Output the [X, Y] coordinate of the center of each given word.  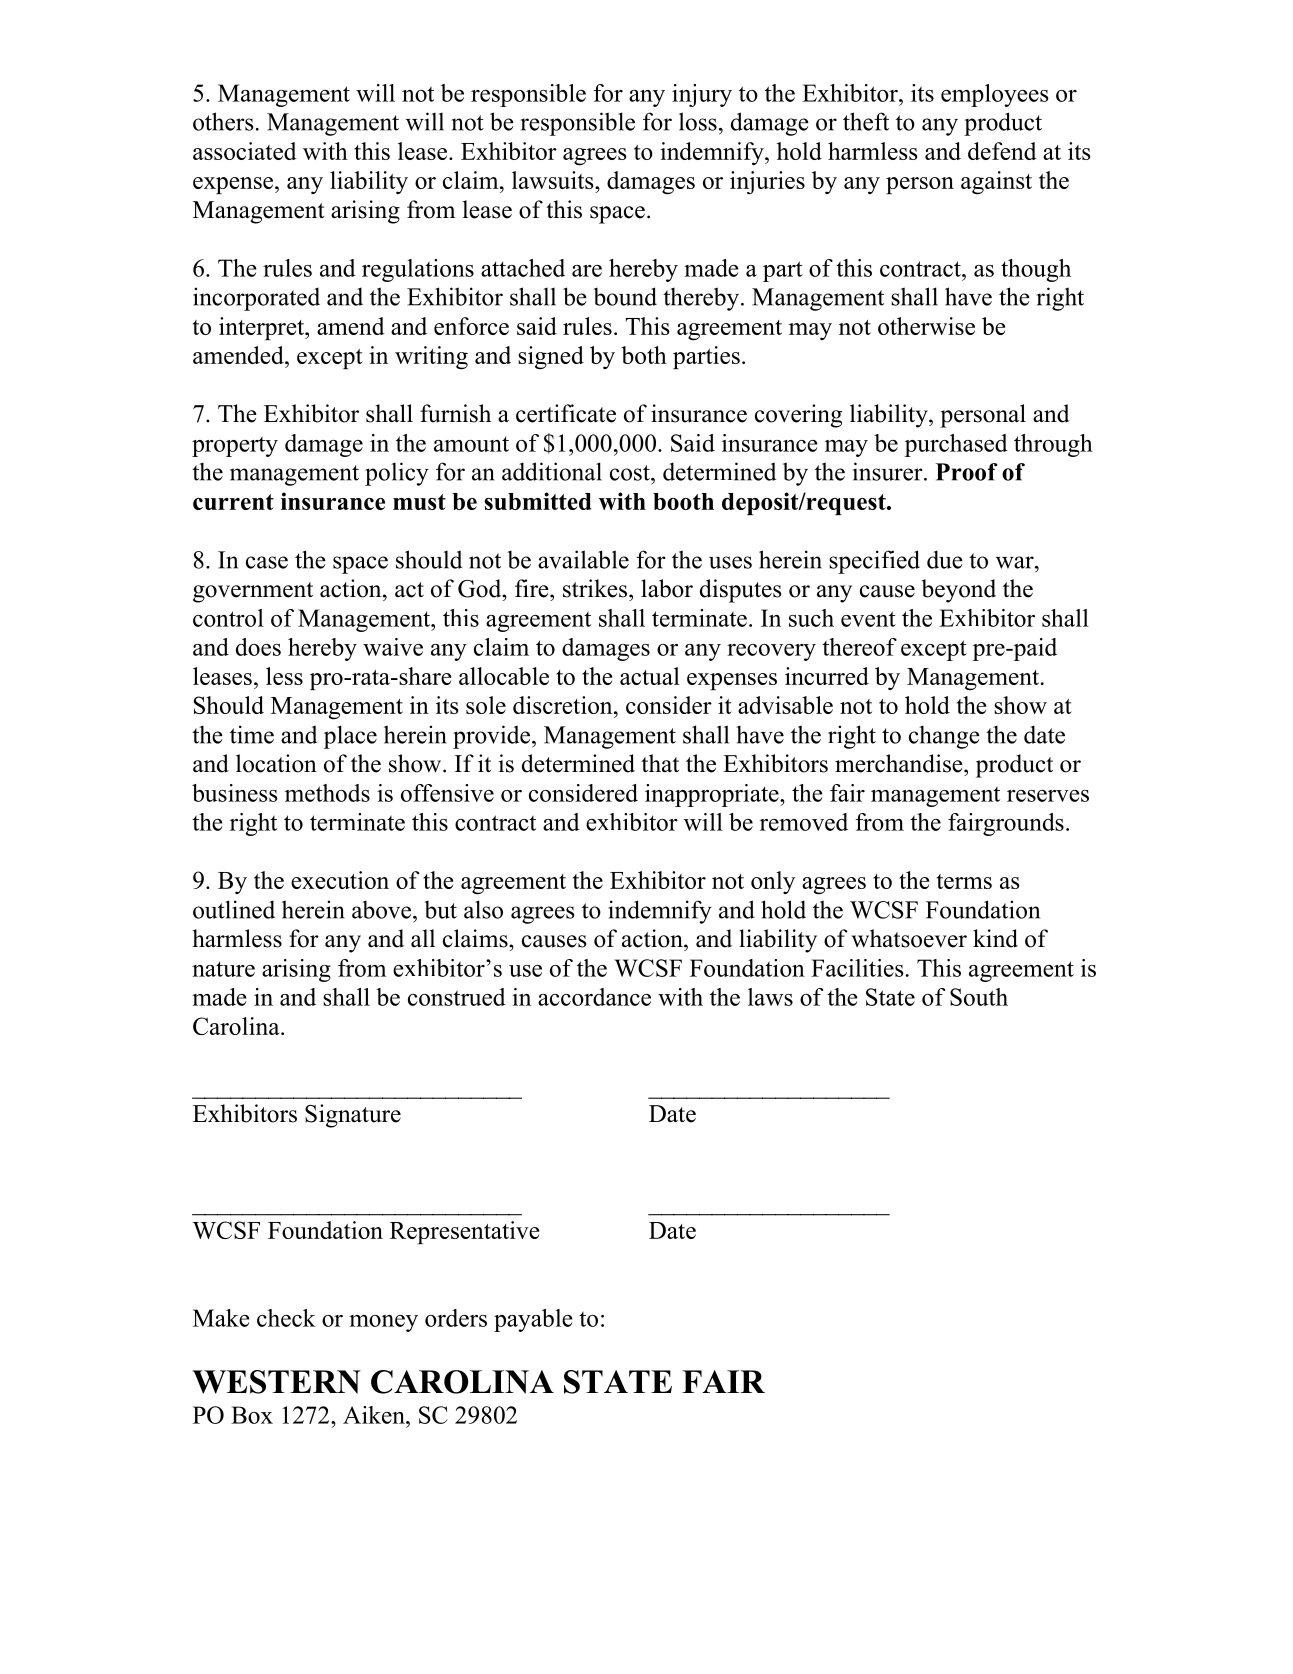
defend [1002, 151]
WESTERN [276, 1382]
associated [245, 151]
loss [698, 121]
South [979, 997]
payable [533, 1320]
